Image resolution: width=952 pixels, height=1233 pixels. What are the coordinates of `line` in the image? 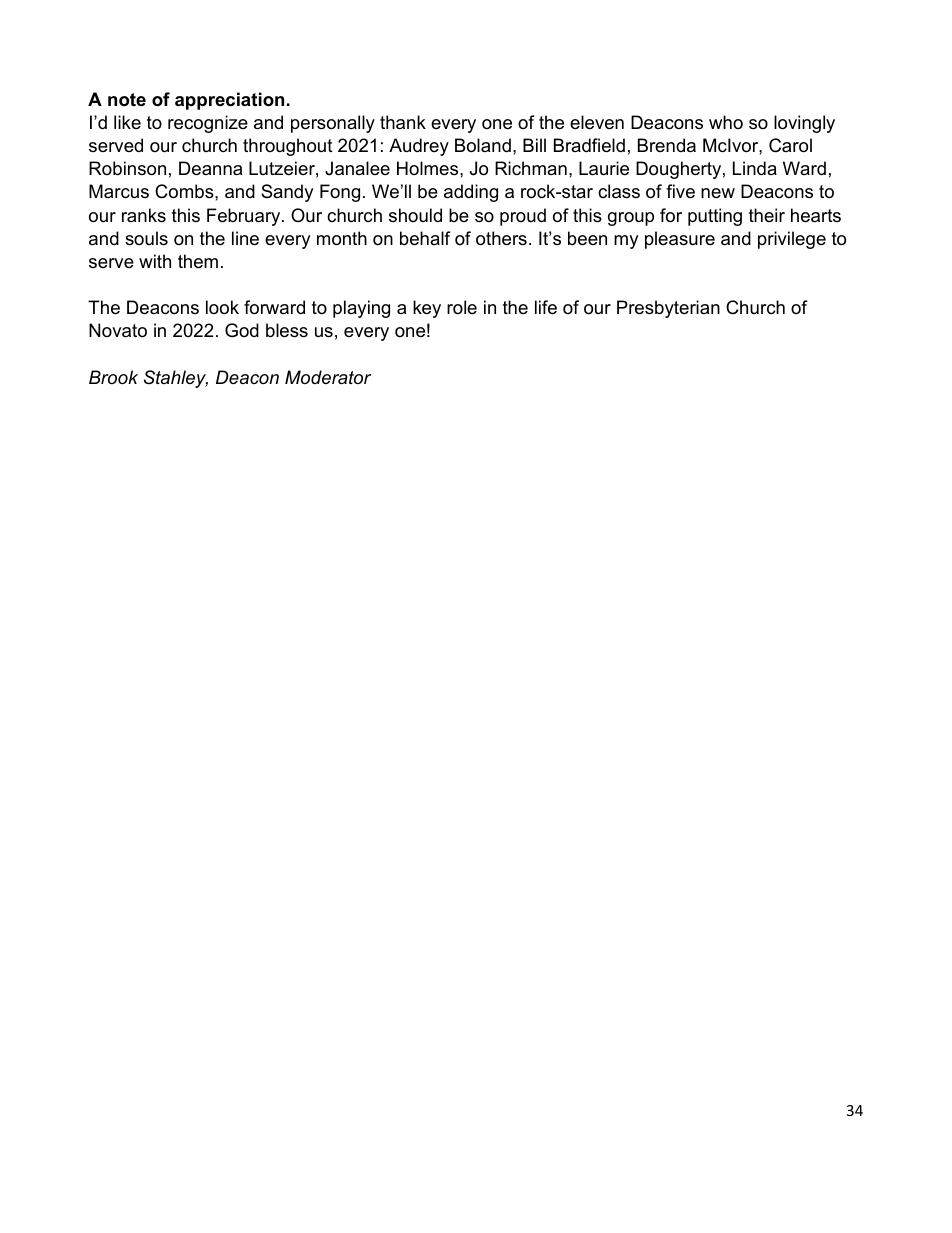 It's located at (245, 238).
